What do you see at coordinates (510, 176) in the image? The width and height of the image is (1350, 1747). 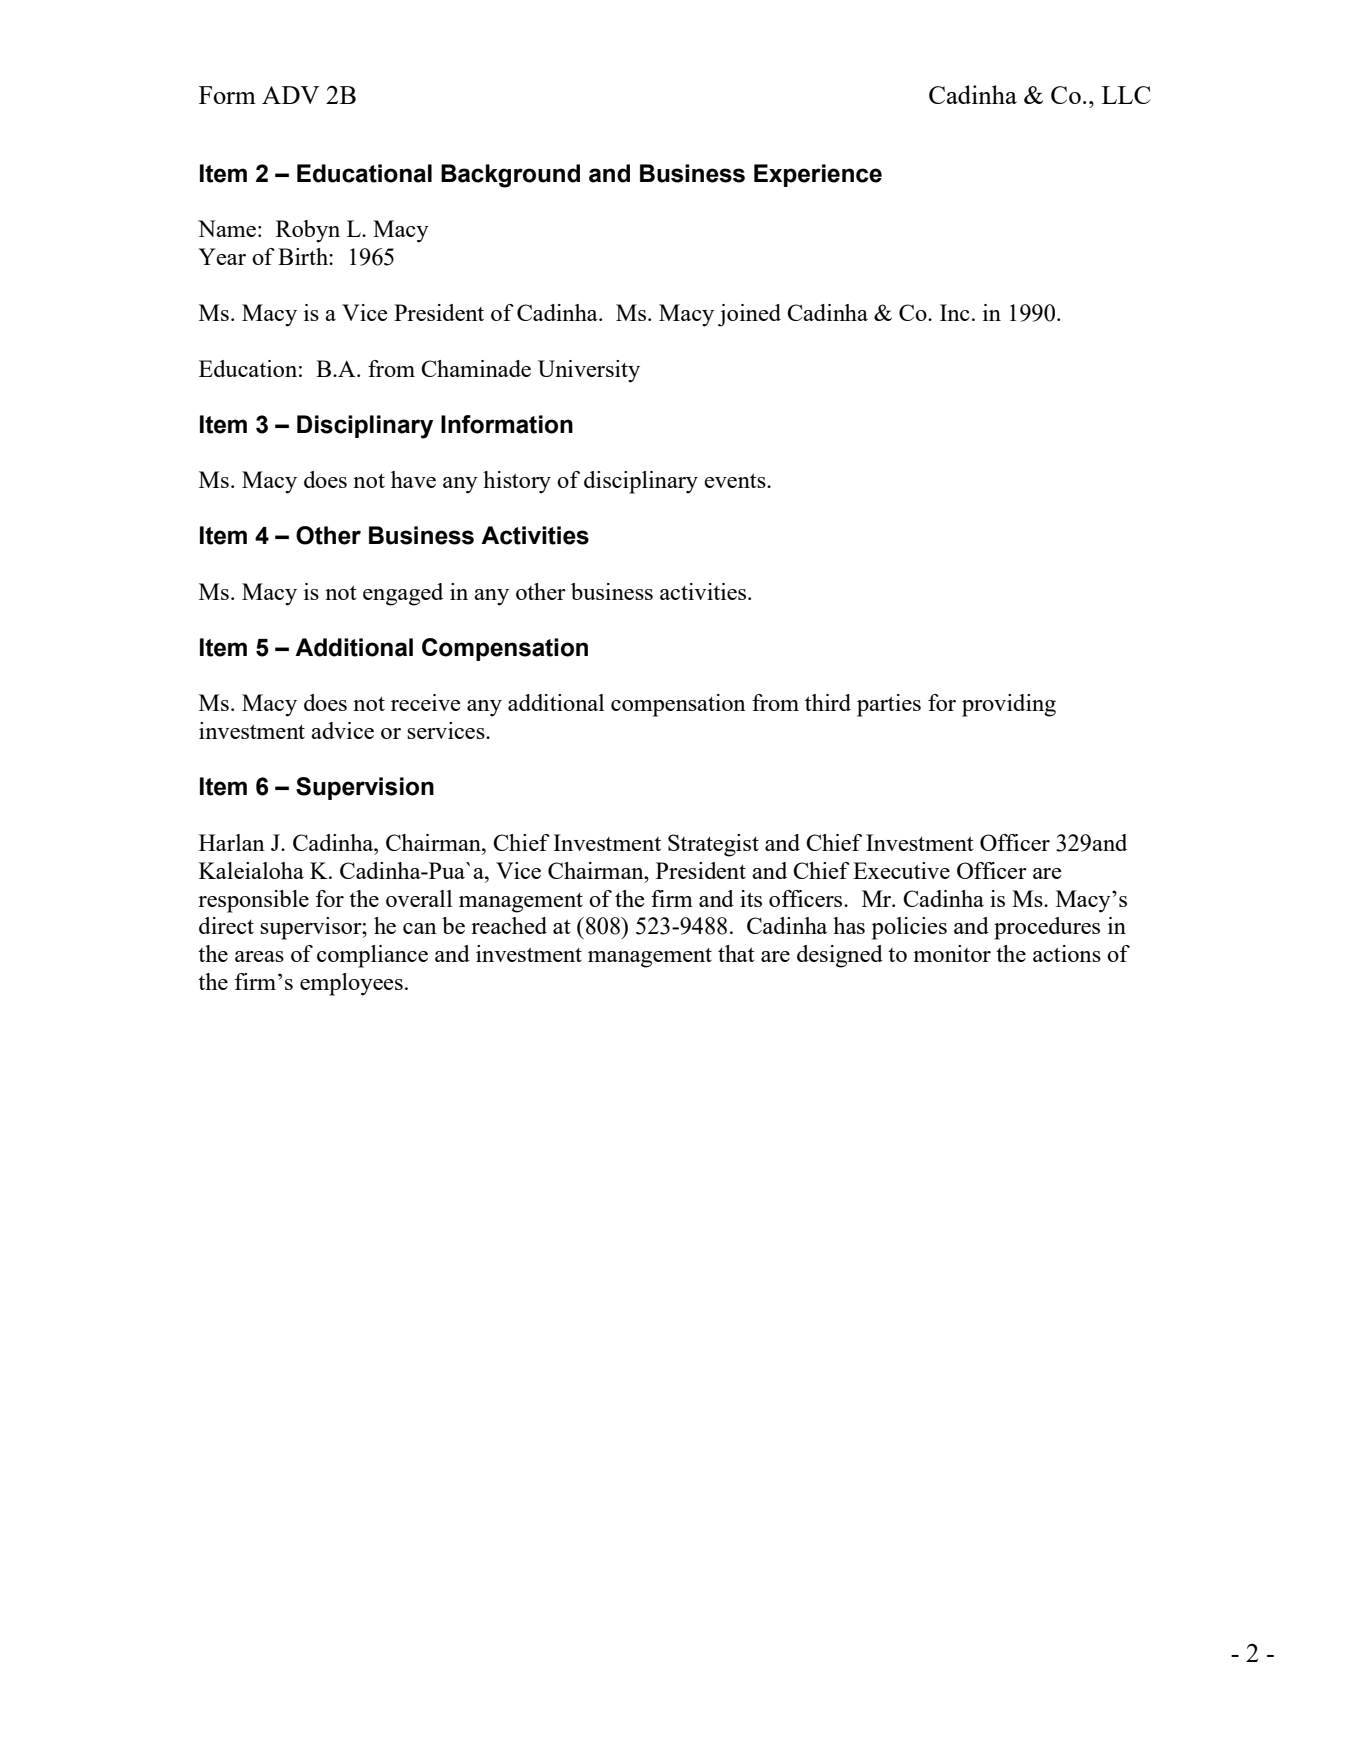 I see `Background` at bounding box center [510, 176].
